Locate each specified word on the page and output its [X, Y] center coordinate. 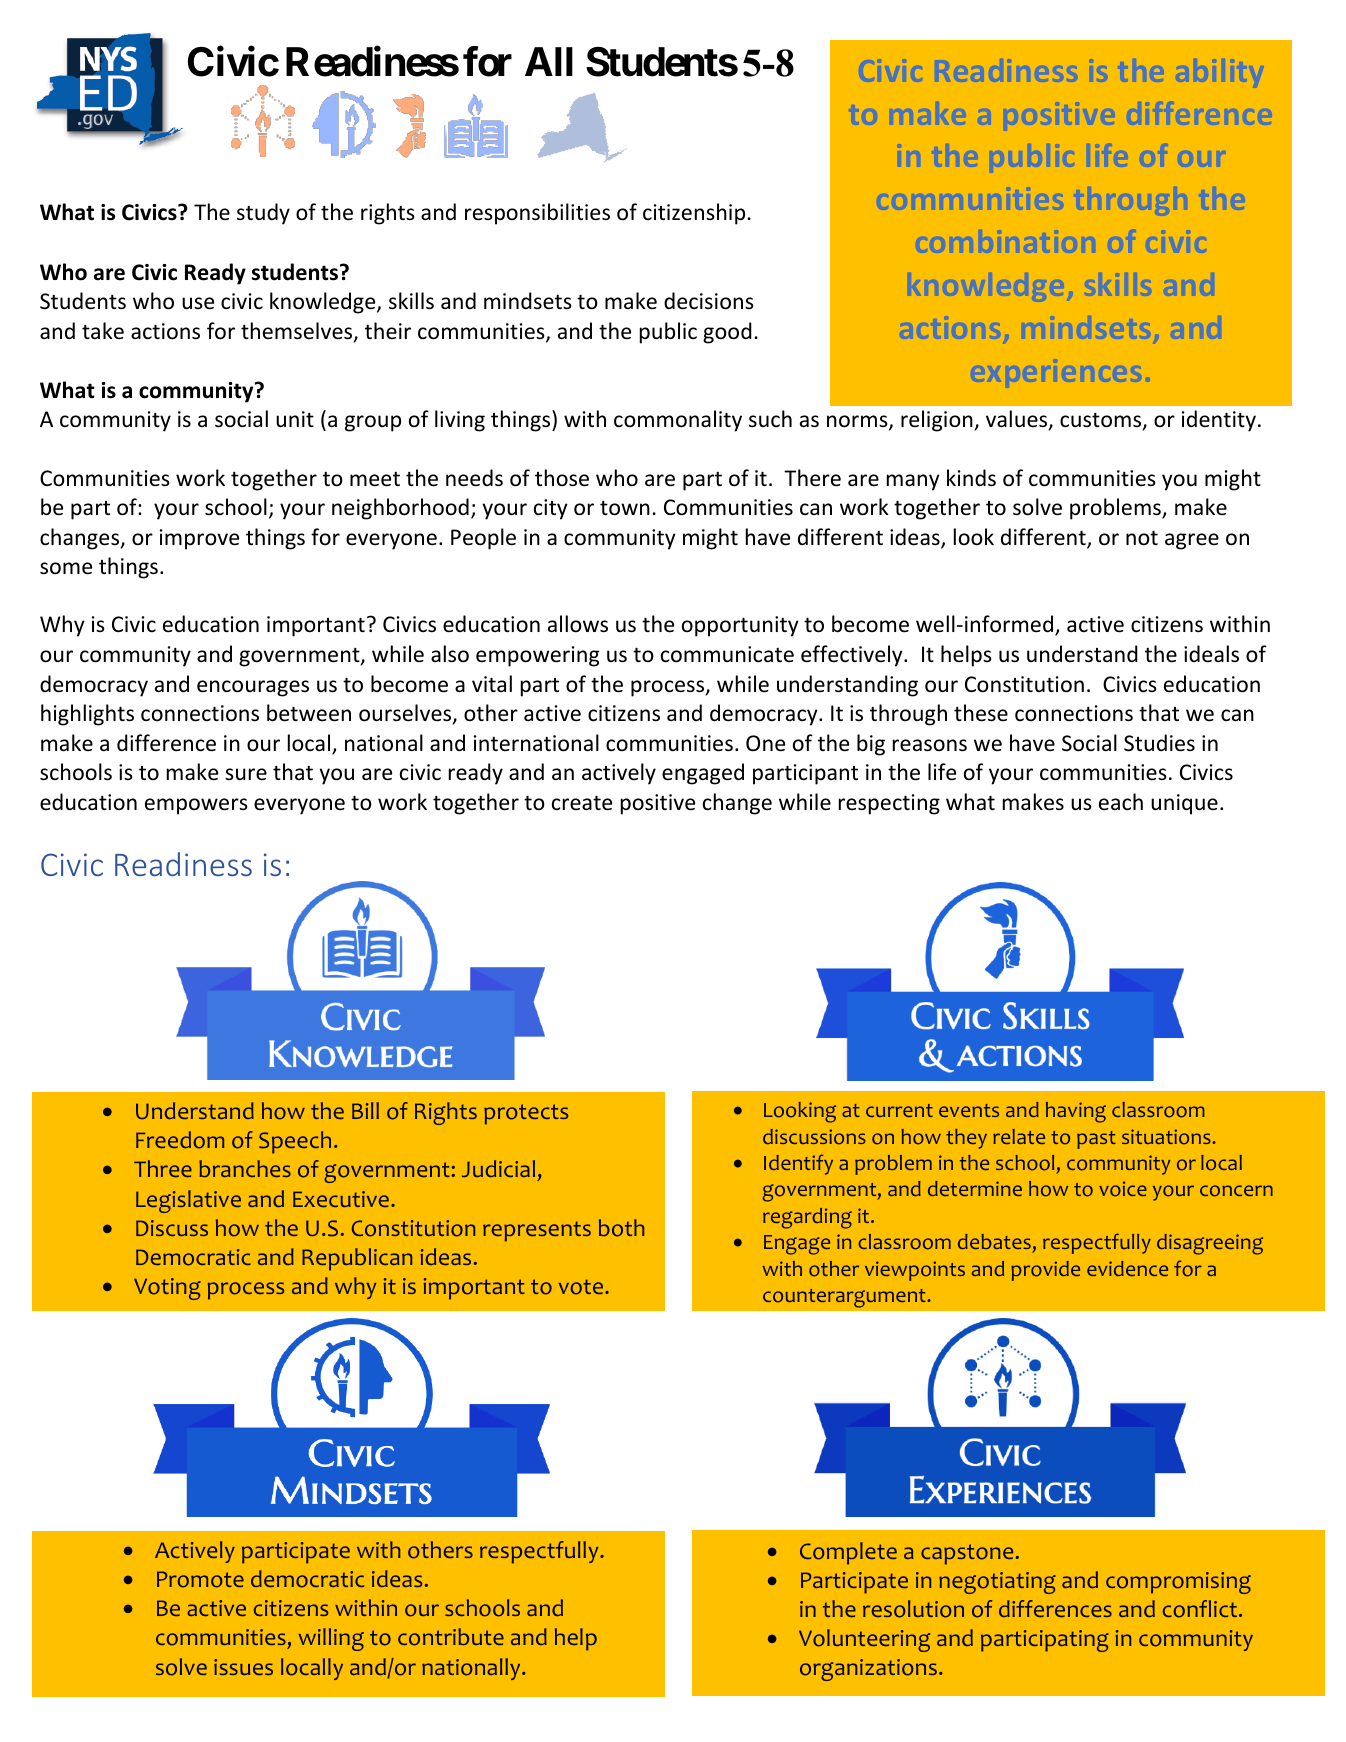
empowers [196, 806]
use [198, 303]
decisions [709, 301]
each [1121, 802]
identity [1219, 421]
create [582, 803]
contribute [451, 1637]
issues [243, 1667]
